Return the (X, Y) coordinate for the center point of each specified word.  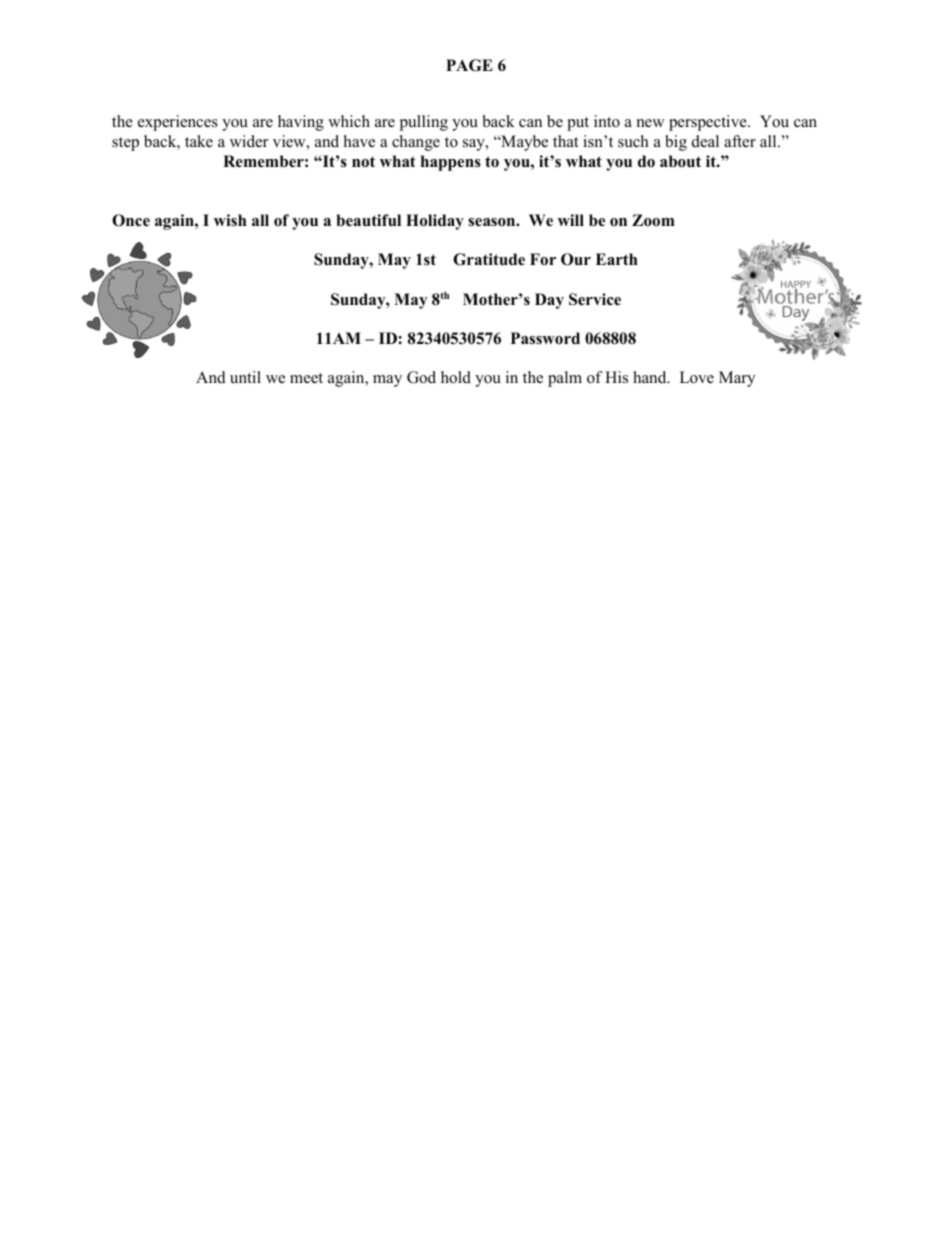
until (245, 377)
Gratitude (489, 259)
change (416, 143)
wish (230, 220)
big (676, 143)
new (651, 123)
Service (595, 299)
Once (131, 220)
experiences (178, 123)
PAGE (469, 65)
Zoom (653, 220)
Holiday (435, 222)
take (199, 141)
